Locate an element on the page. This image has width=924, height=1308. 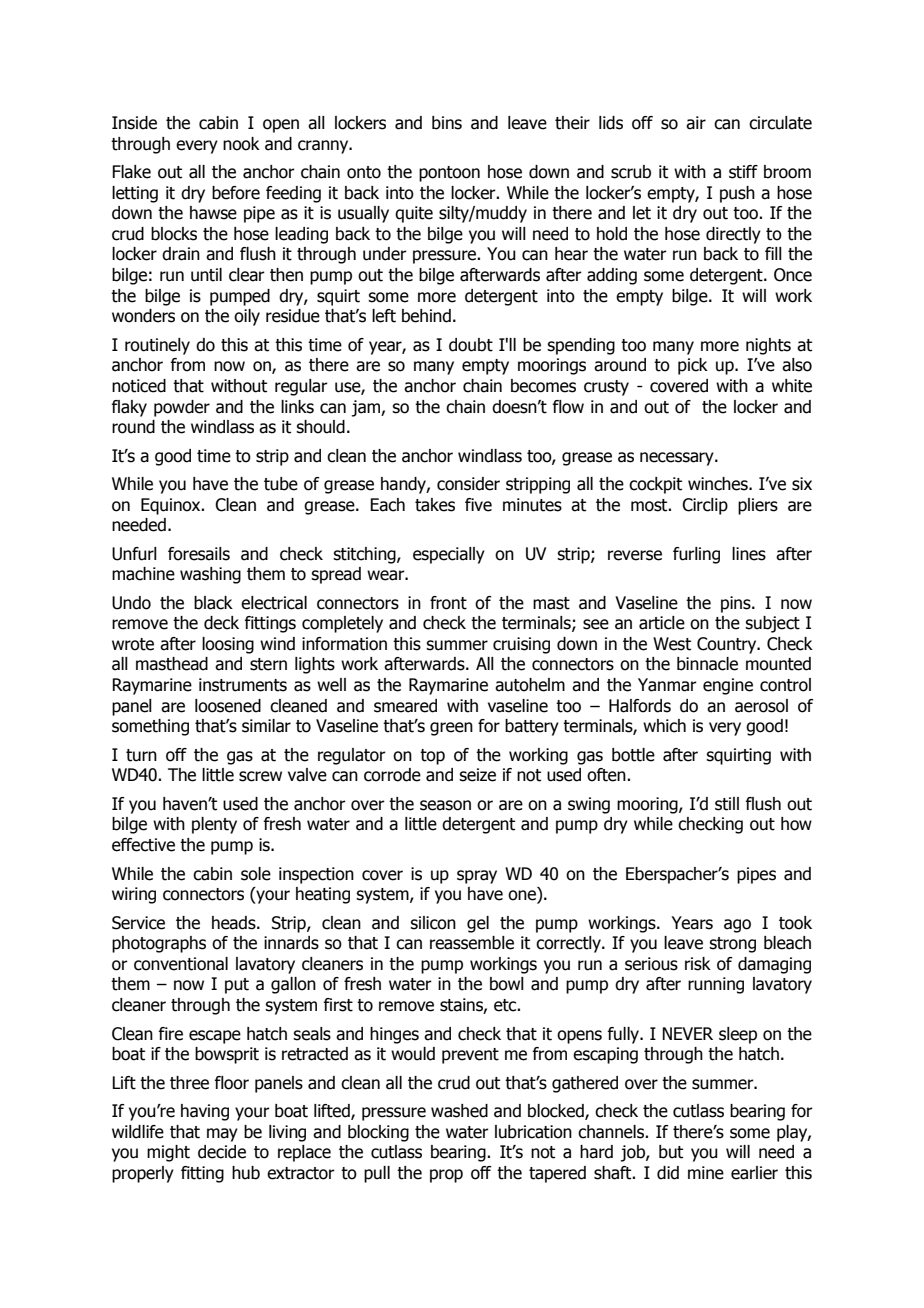
loosing is located at coordinates (228, 645).
